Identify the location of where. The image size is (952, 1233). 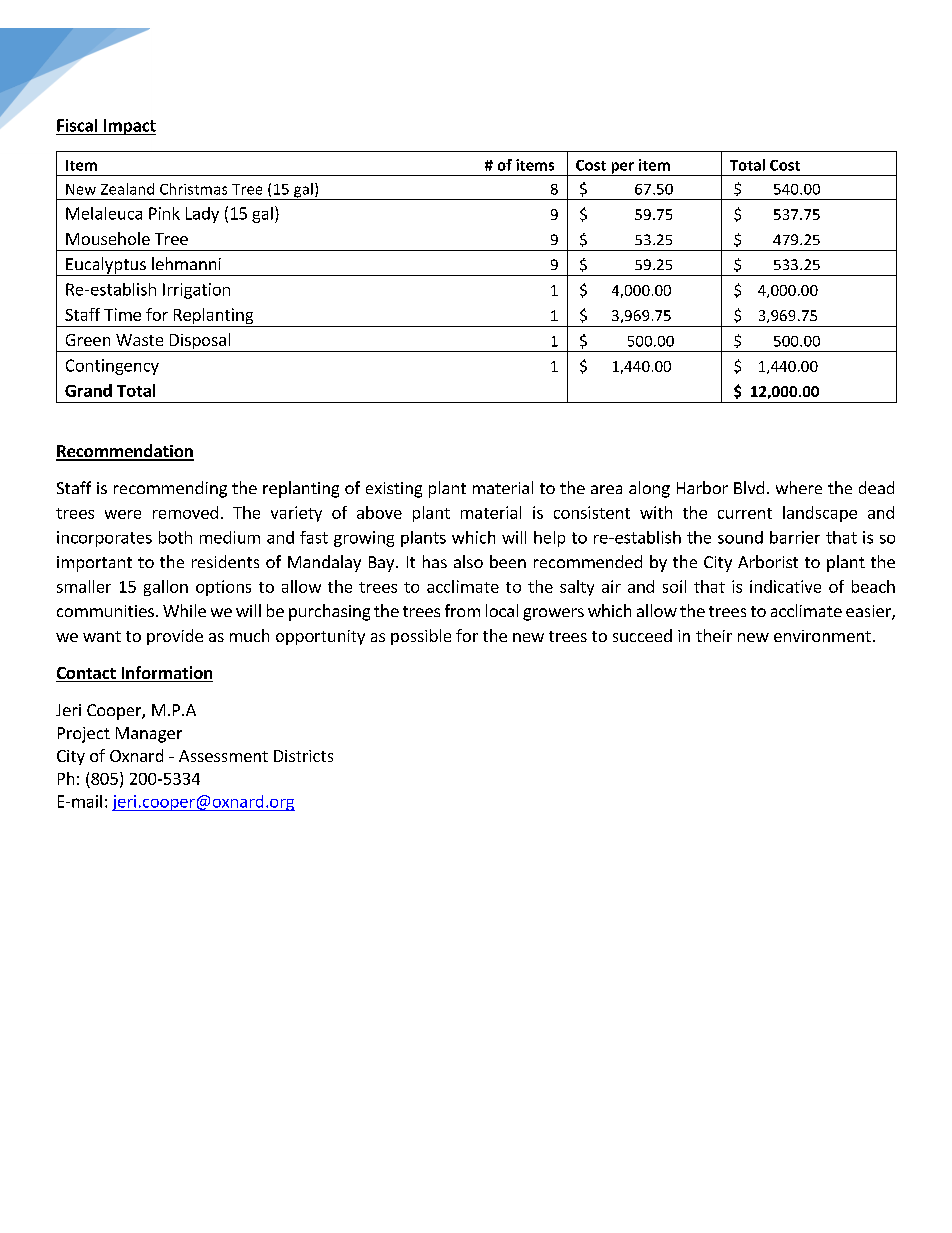
(799, 487).
